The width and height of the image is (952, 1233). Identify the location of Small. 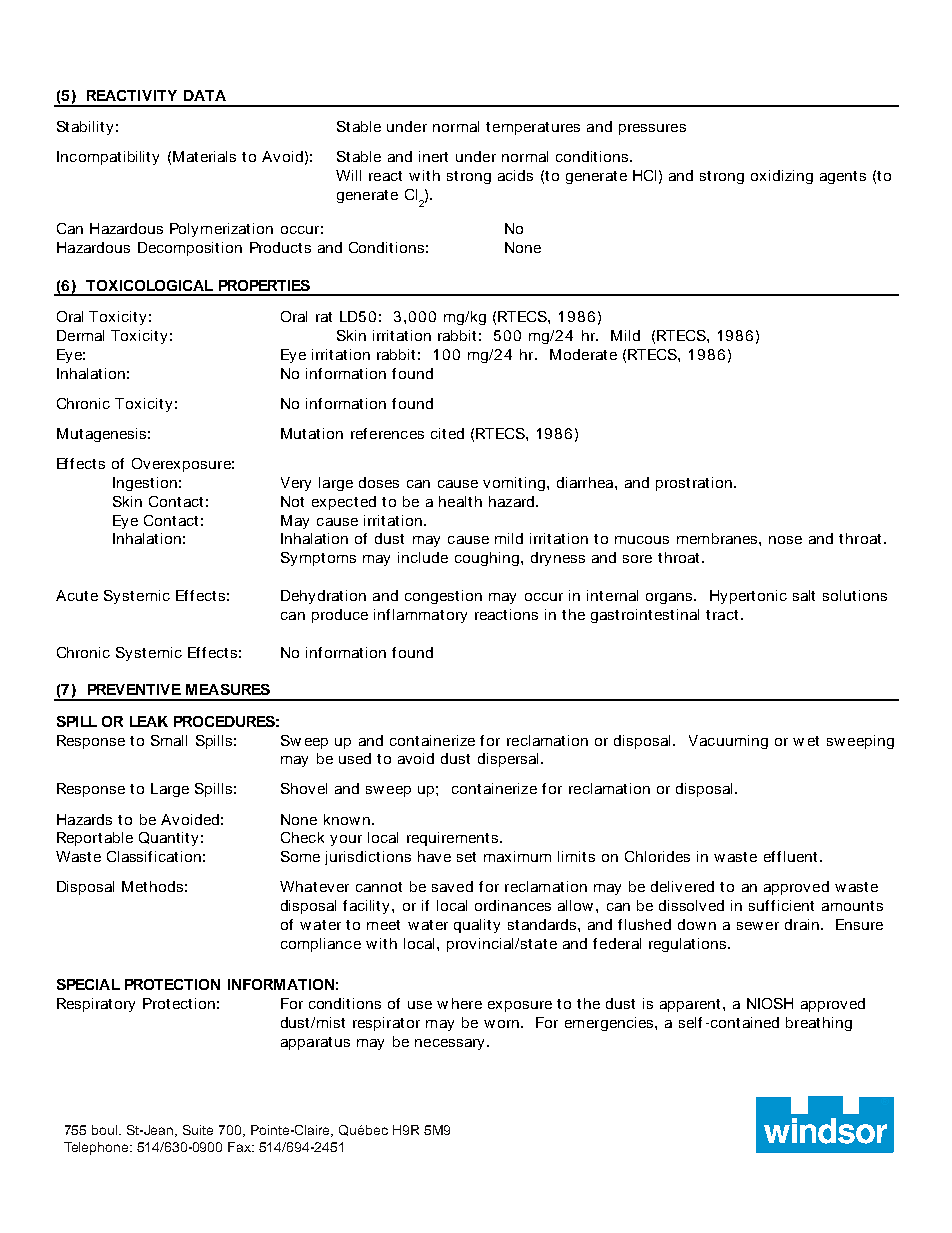
(169, 740).
